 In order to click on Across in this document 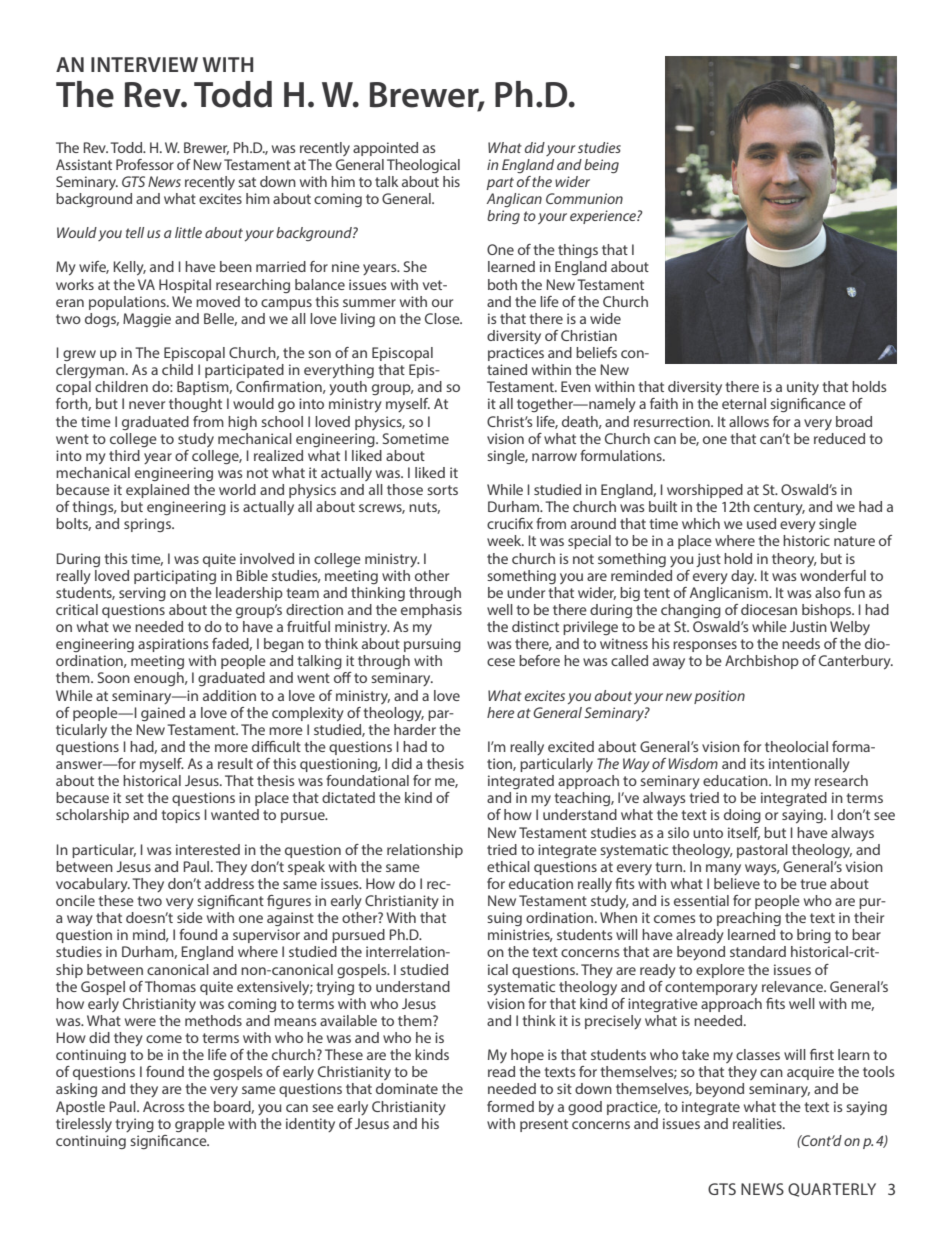, I will do `click(163, 1106)`.
